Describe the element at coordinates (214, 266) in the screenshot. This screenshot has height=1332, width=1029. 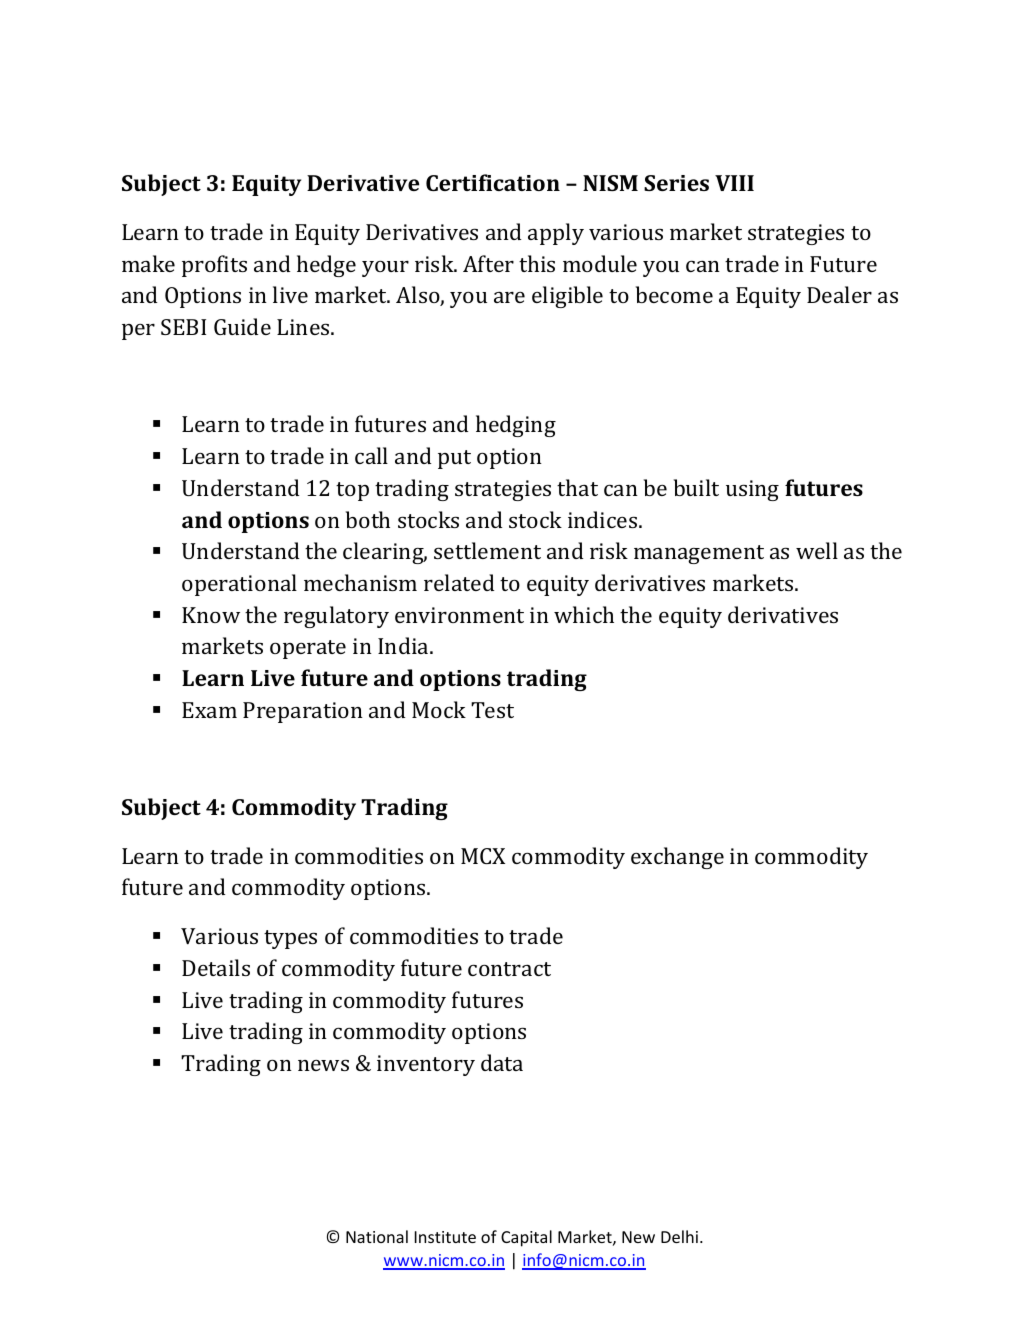
I see `profits` at that location.
